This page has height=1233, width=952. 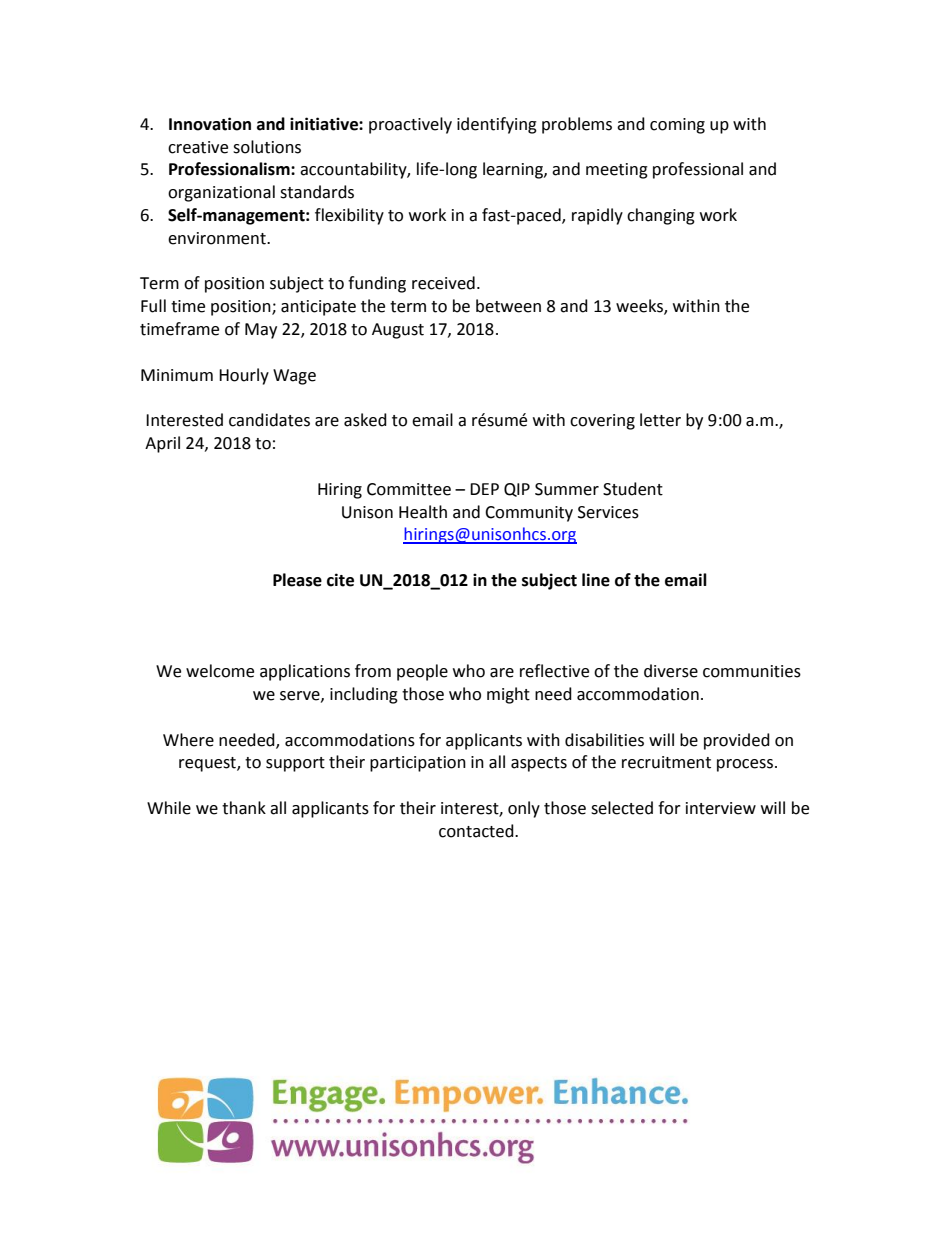 I want to click on Please, so click(x=297, y=580).
